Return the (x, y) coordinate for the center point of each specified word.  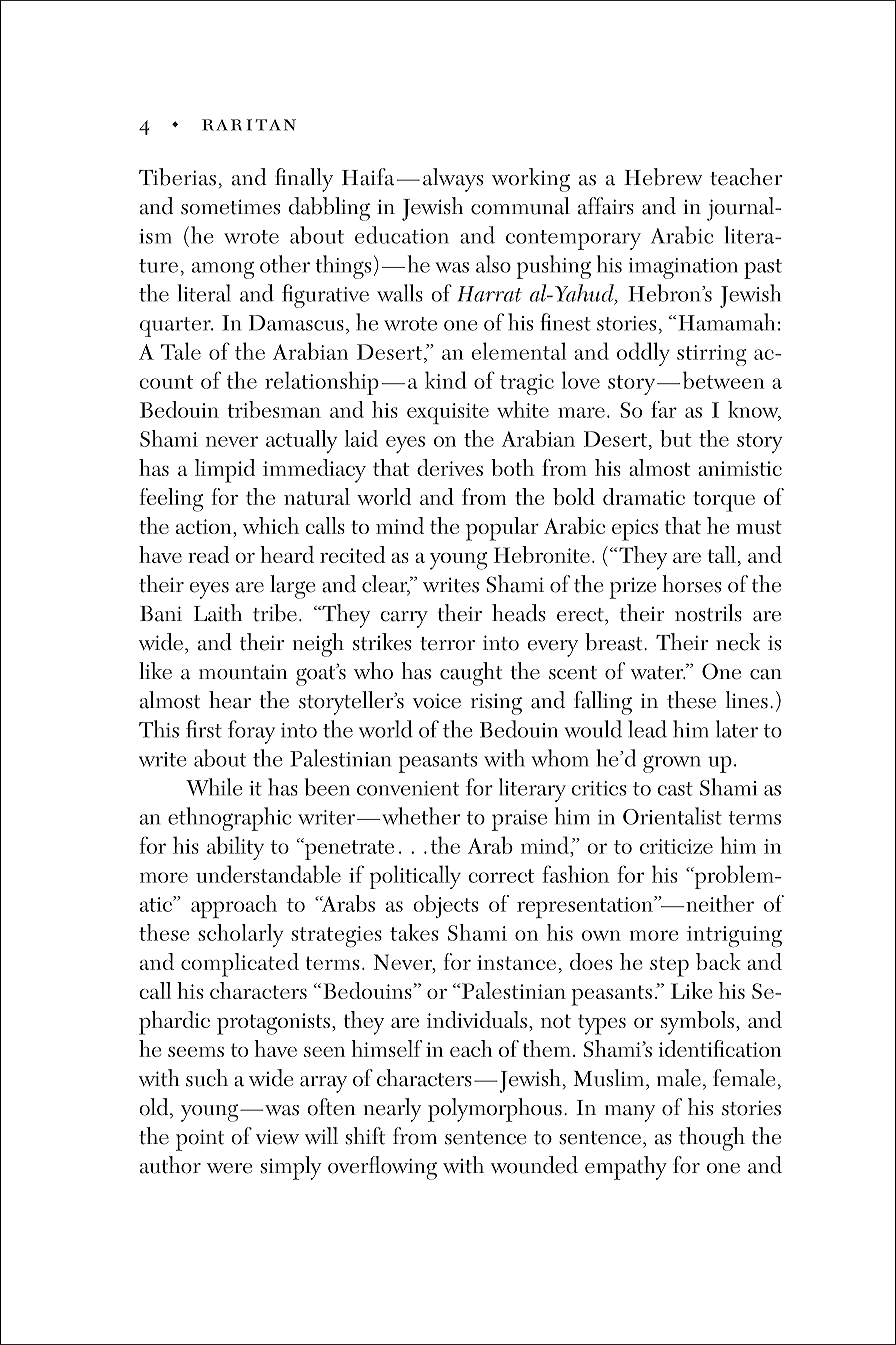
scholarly (241, 935)
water (658, 673)
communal (520, 206)
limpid (225, 471)
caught (471, 674)
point (200, 1140)
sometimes (230, 207)
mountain (243, 672)
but (676, 438)
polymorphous (495, 1110)
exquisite (448, 414)
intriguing (734, 937)
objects (445, 906)
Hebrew (663, 177)
